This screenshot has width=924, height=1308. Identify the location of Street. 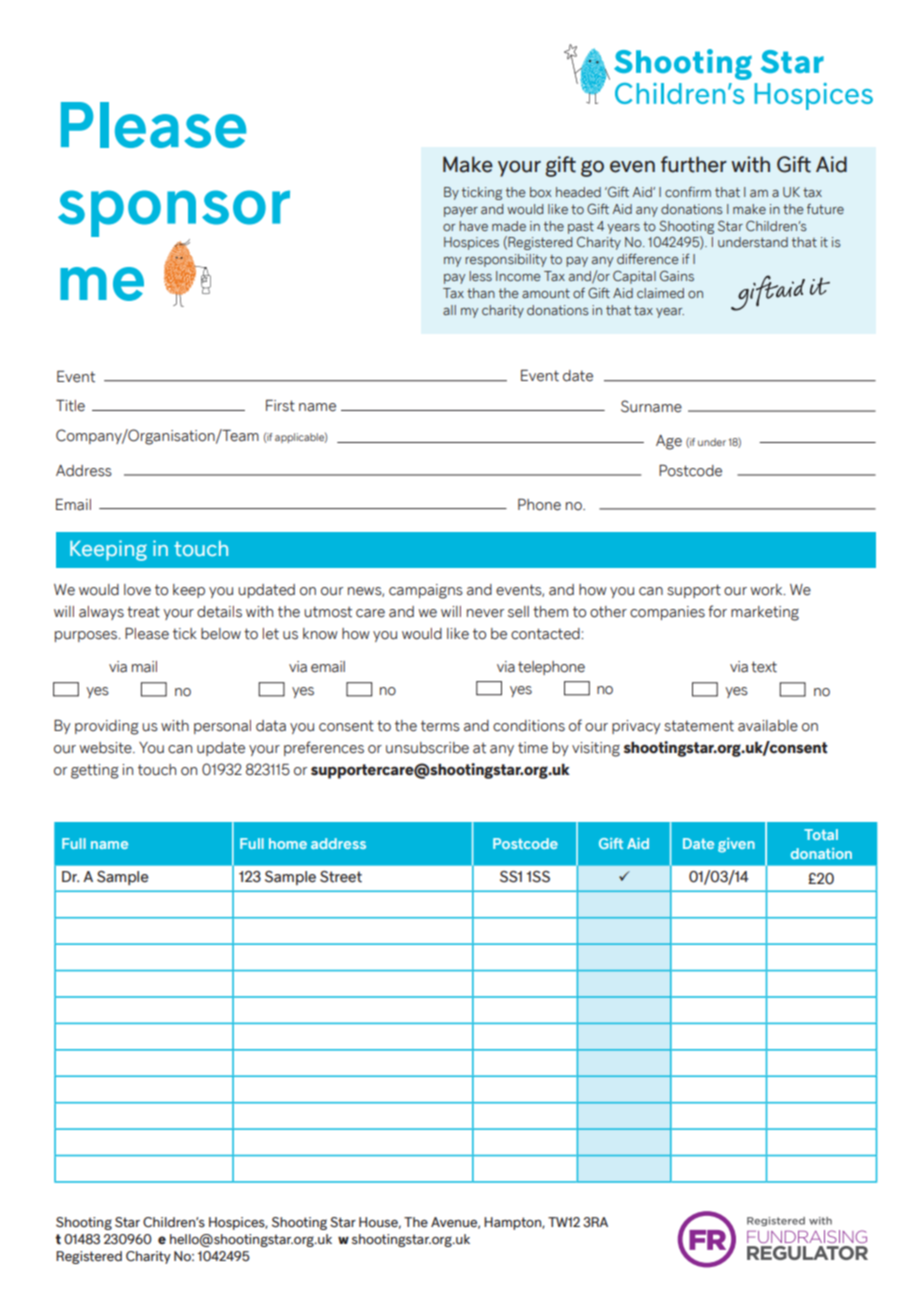
(341, 877).
